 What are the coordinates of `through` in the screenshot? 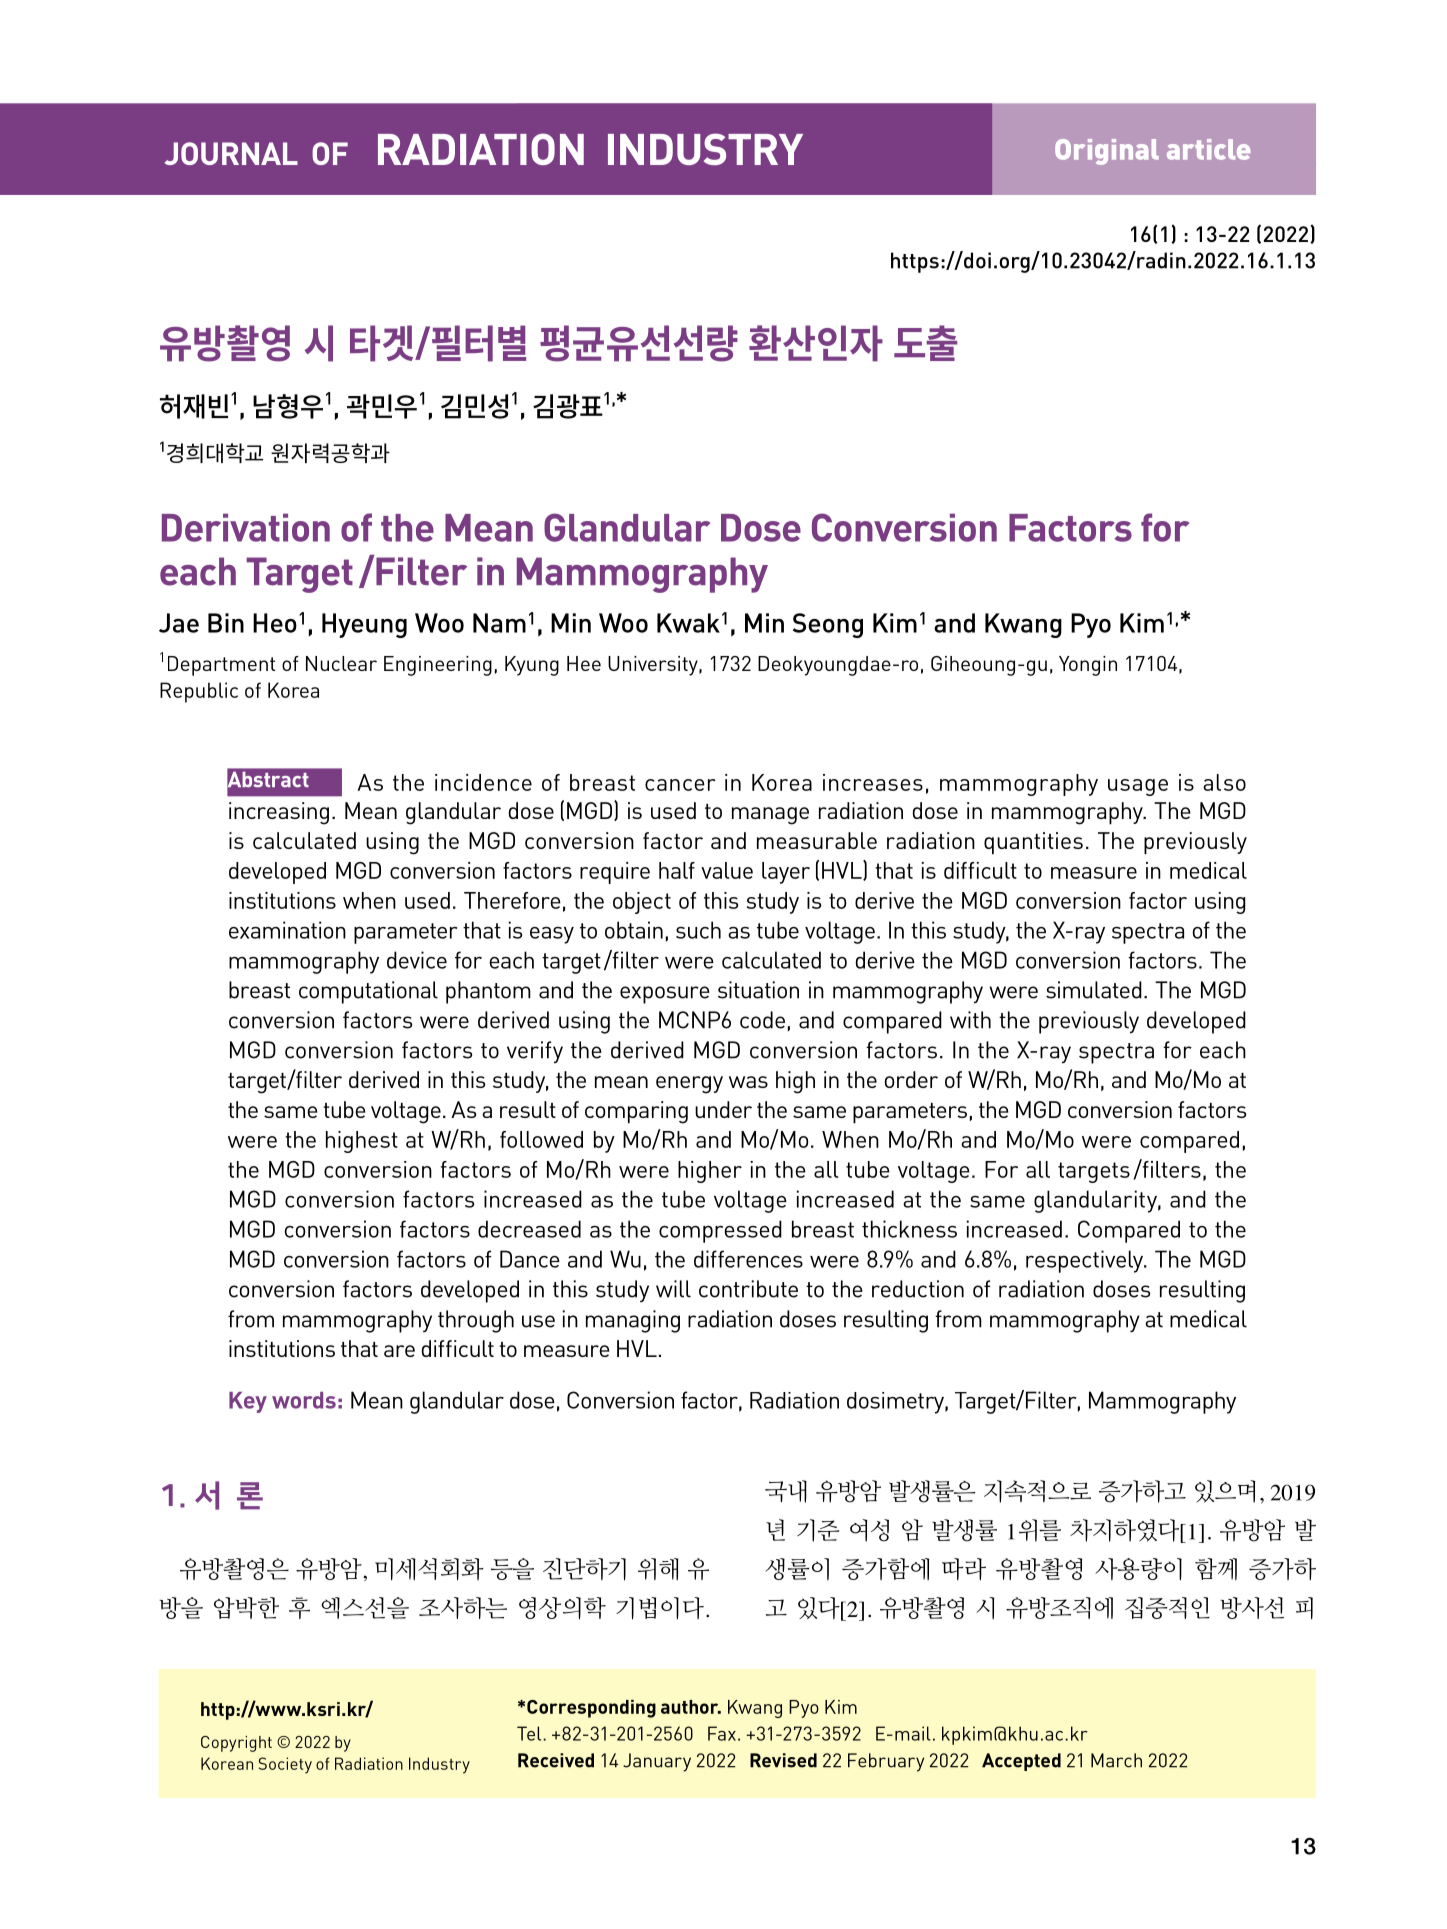 It's located at (476, 1321).
